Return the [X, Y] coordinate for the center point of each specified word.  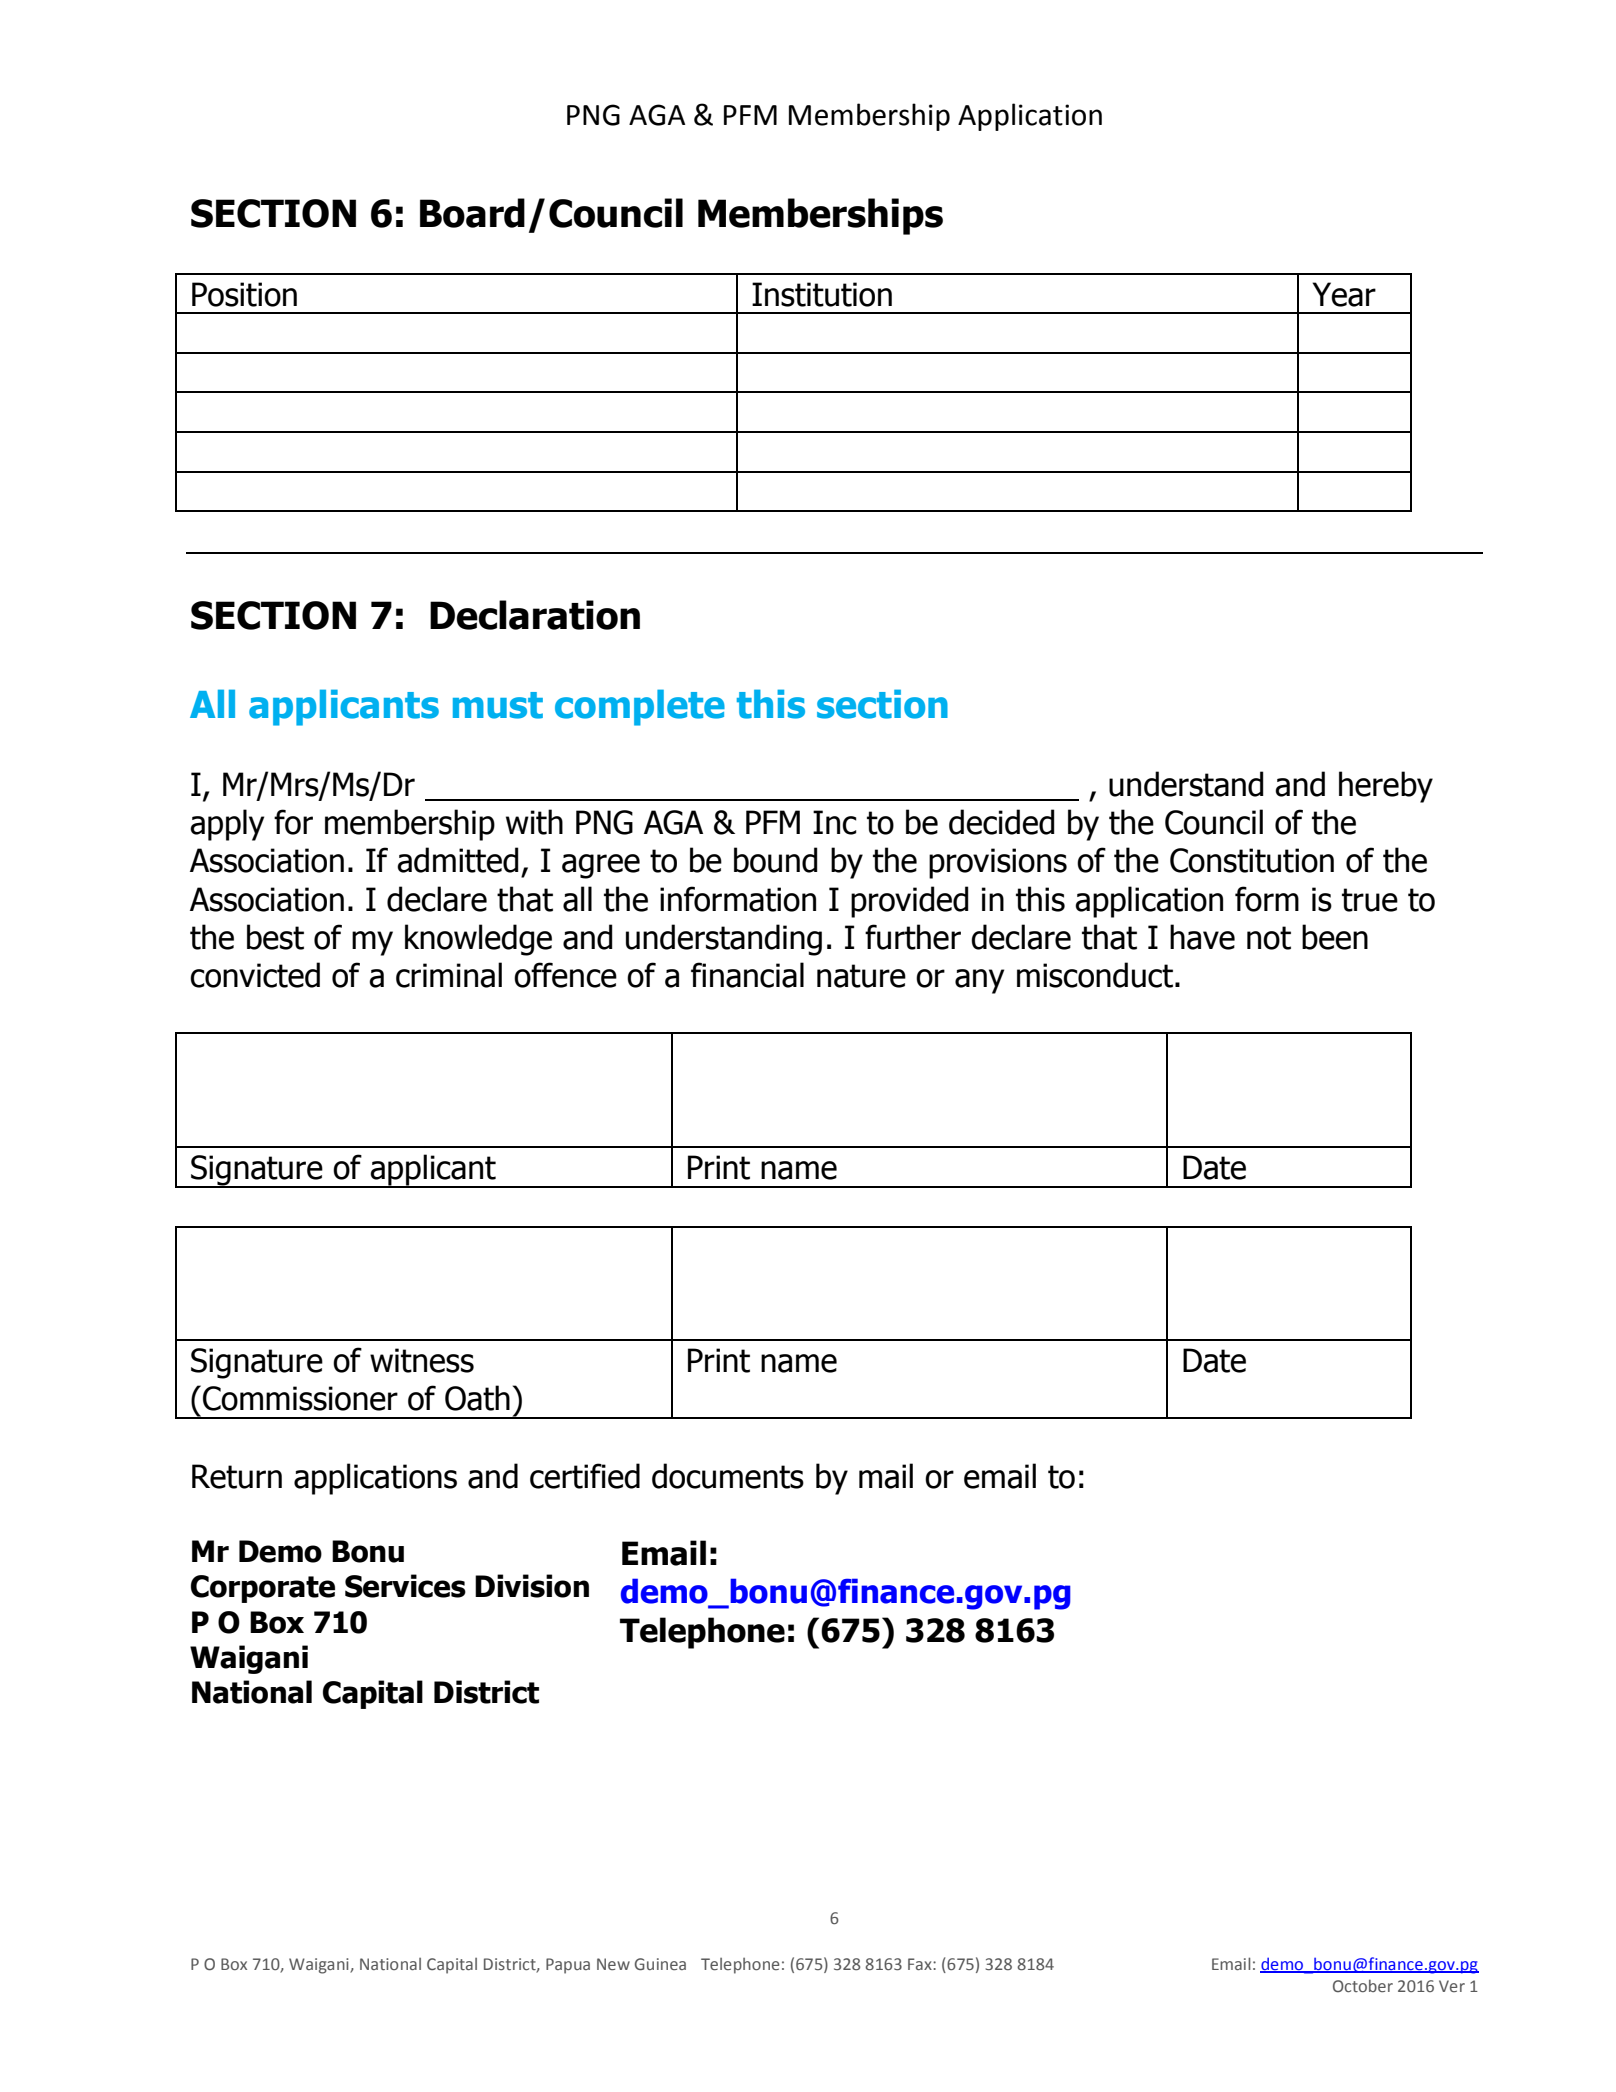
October [1363, 1985]
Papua [568, 1966]
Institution [822, 294]
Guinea [660, 1964]
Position [244, 294]
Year [1344, 294]
